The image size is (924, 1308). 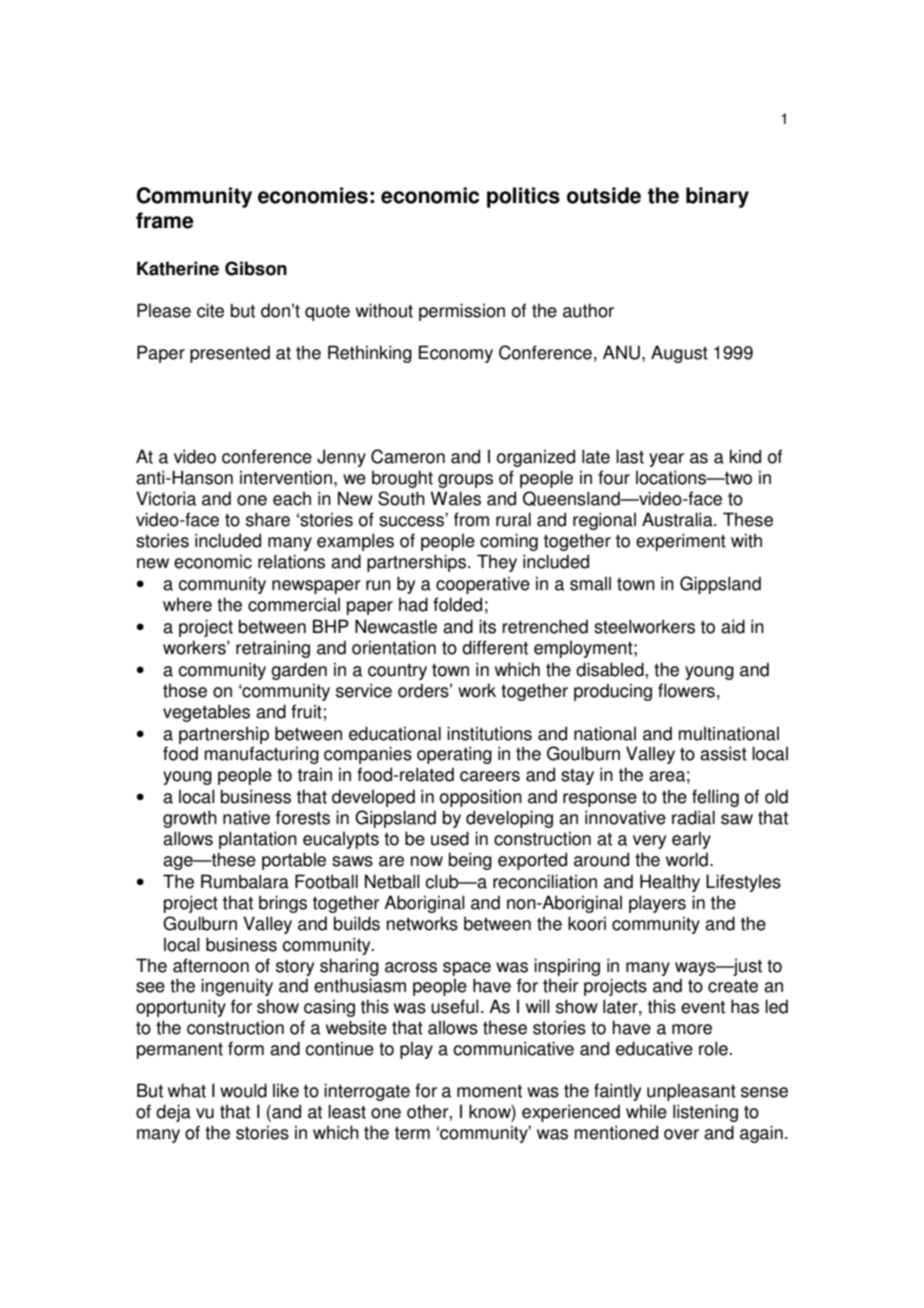 What do you see at coordinates (523, 197) in the page?
I see `politics` at bounding box center [523, 197].
